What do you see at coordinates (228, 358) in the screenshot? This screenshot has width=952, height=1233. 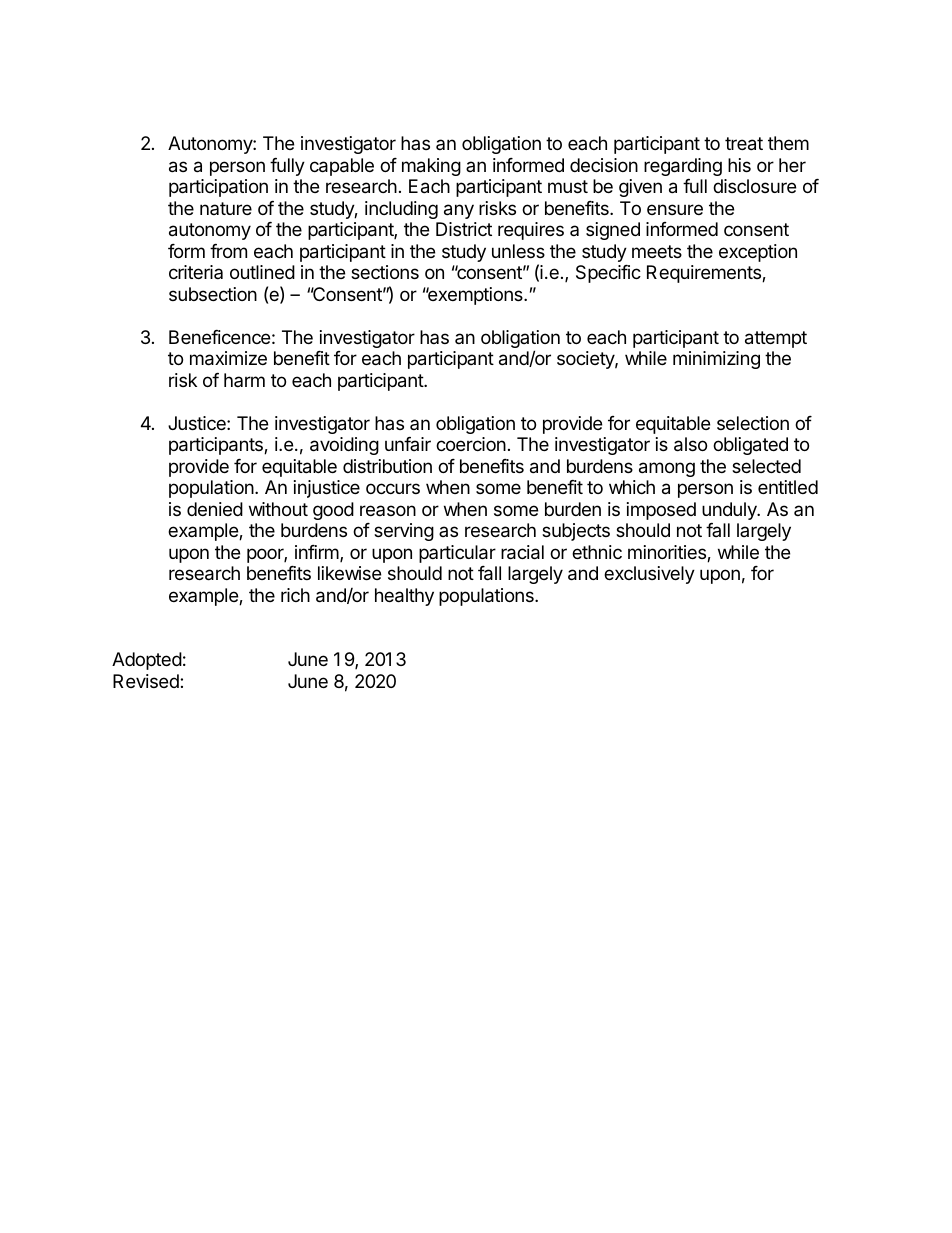 I see `maximize` at bounding box center [228, 358].
